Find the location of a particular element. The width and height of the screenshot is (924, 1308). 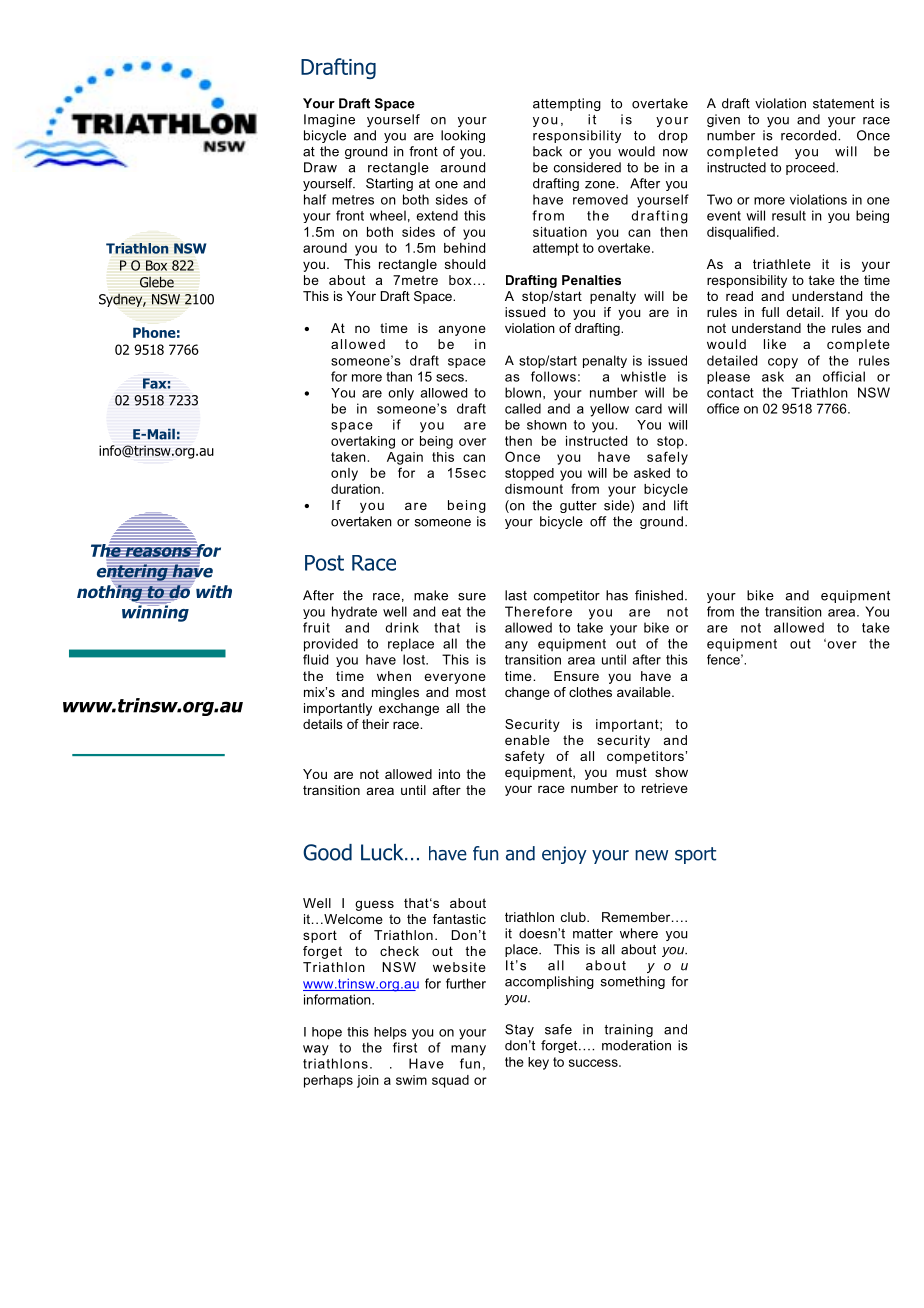

back is located at coordinates (547, 151).
